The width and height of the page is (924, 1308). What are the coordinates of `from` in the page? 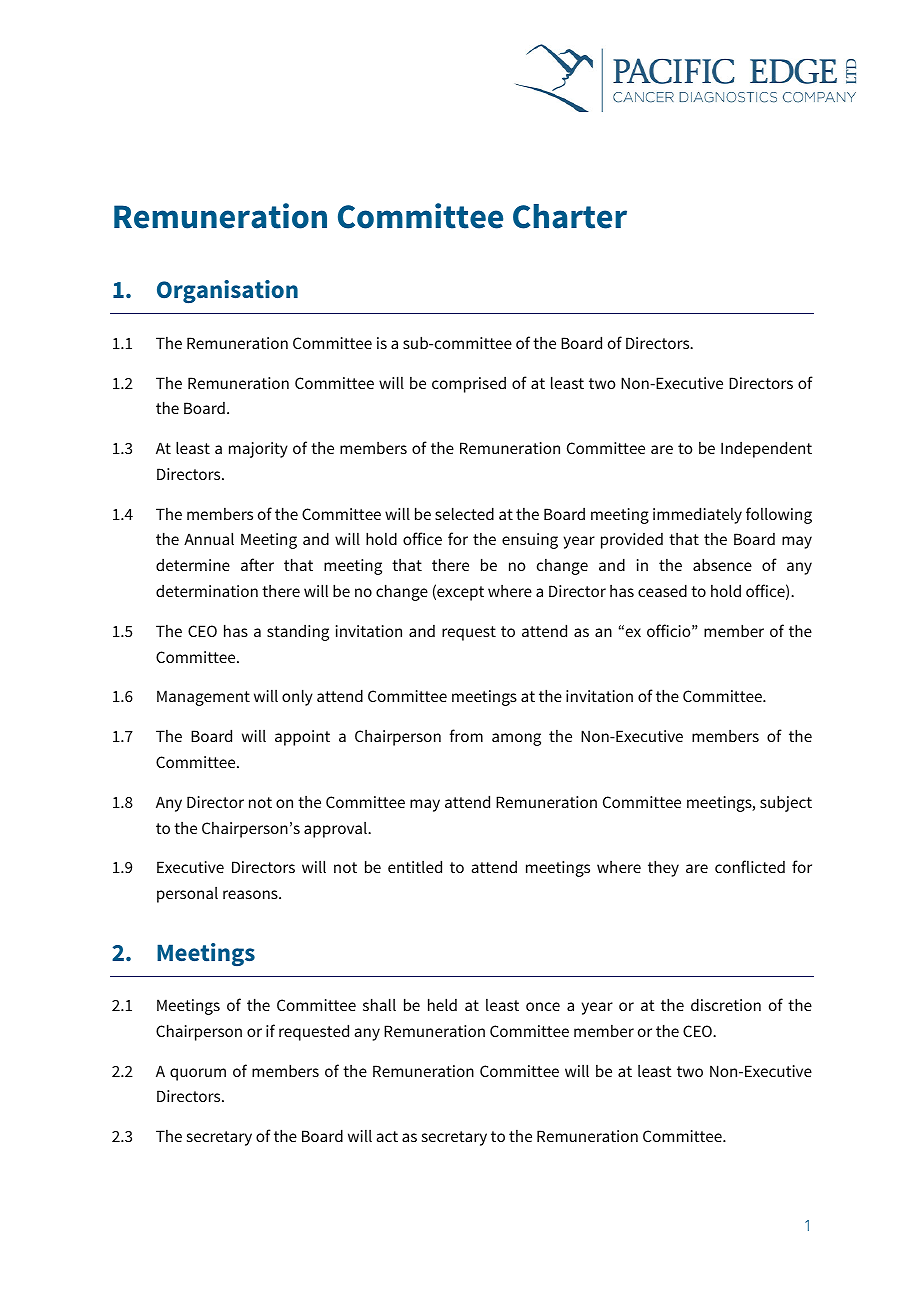 It's located at (466, 735).
